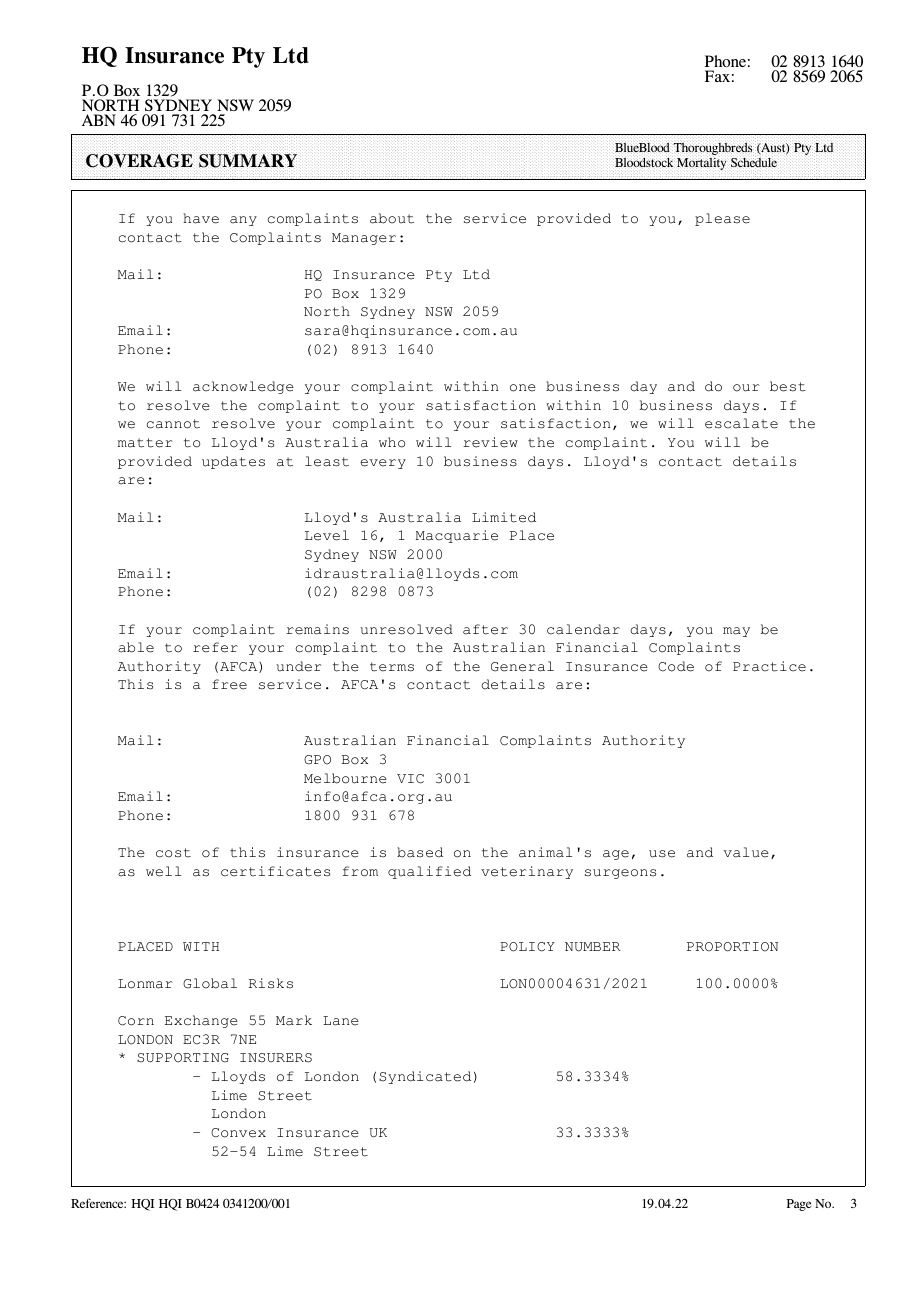 The width and height of the screenshot is (924, 1308). Describe the element at coordinates (341, 1021) in the screenshot. I see `Lane` at that location.
